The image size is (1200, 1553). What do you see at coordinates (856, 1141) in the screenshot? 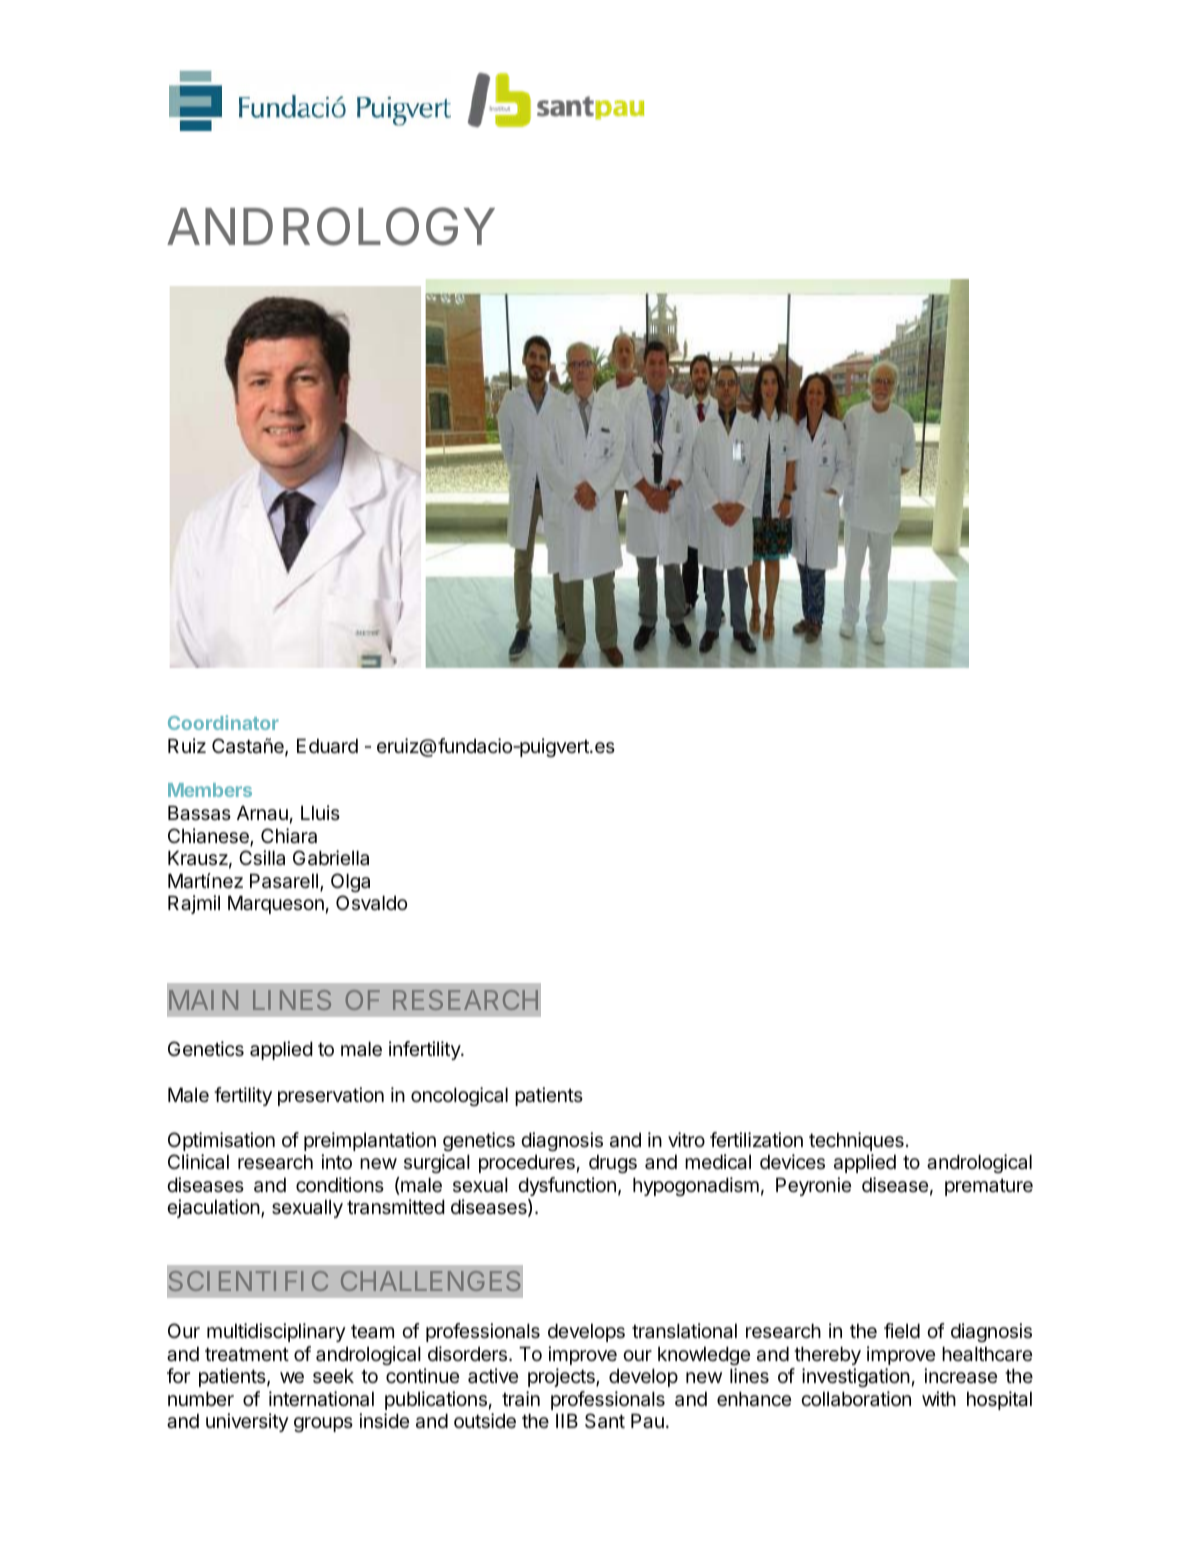
I see `techniques` at bounding box center [856, 1141].
